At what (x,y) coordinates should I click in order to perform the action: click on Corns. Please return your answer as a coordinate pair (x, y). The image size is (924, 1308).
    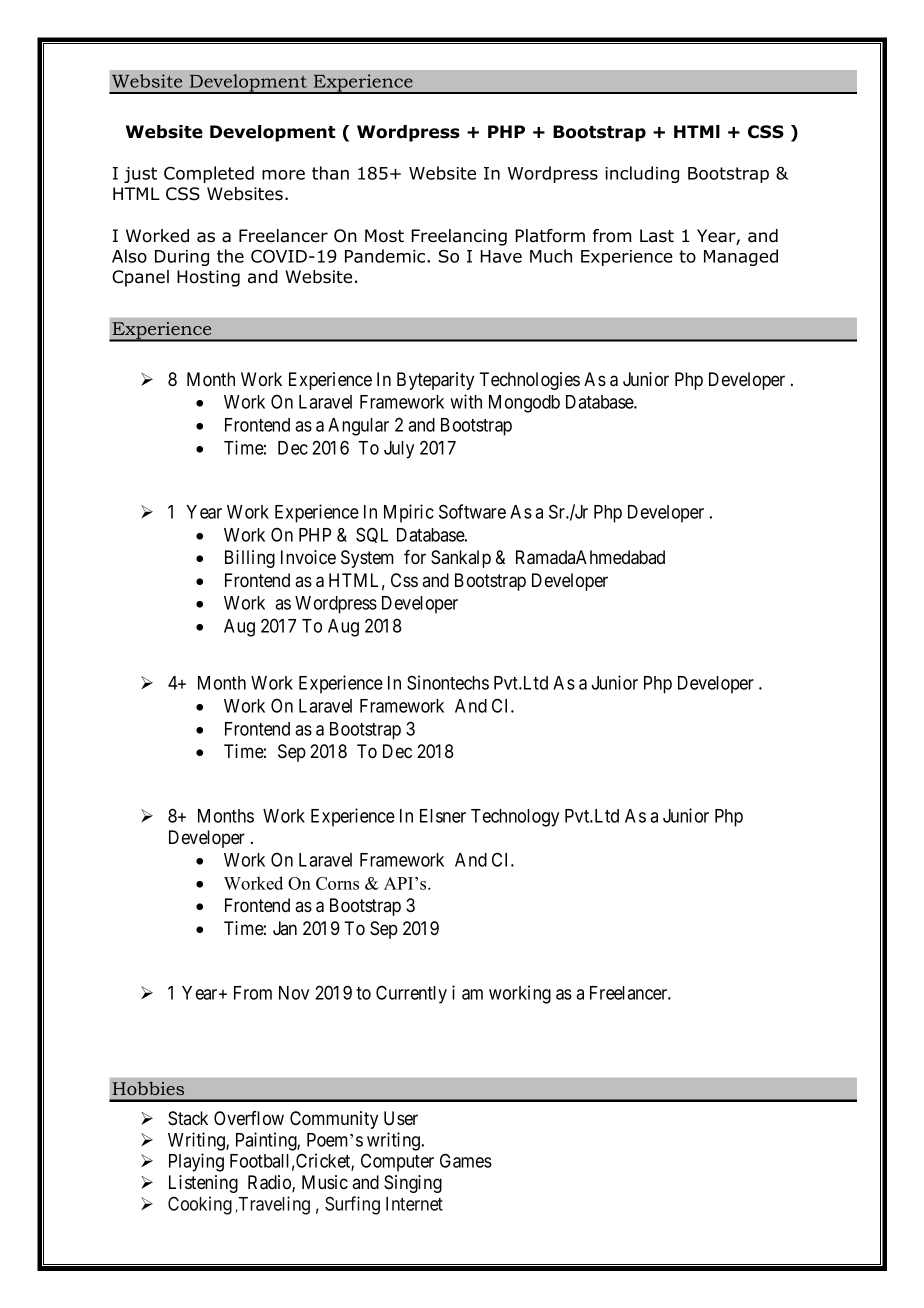
    Looking at the image, I should click on (337, 883).
